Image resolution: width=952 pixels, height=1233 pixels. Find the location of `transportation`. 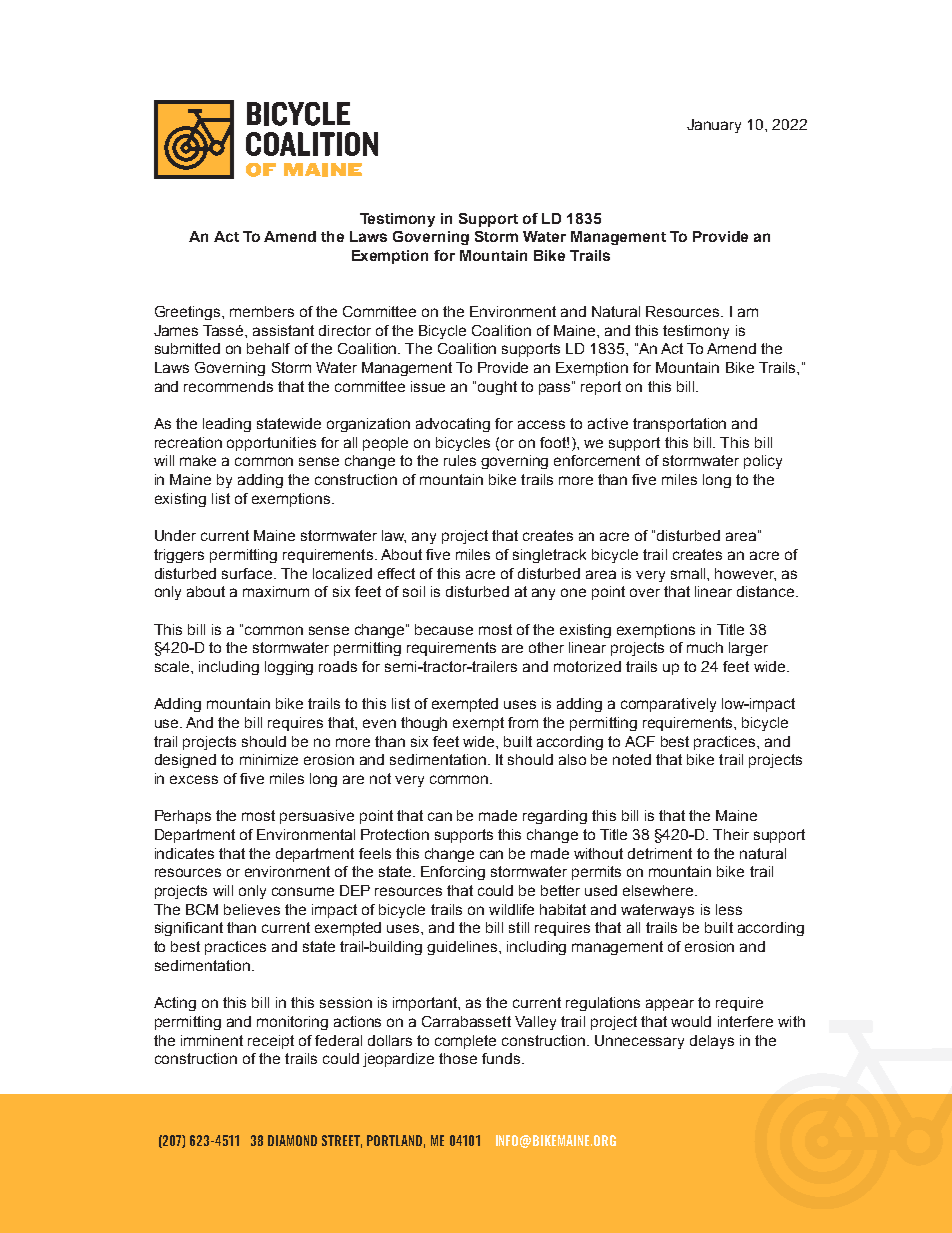

transportation is located at coordinates (679, 425).
